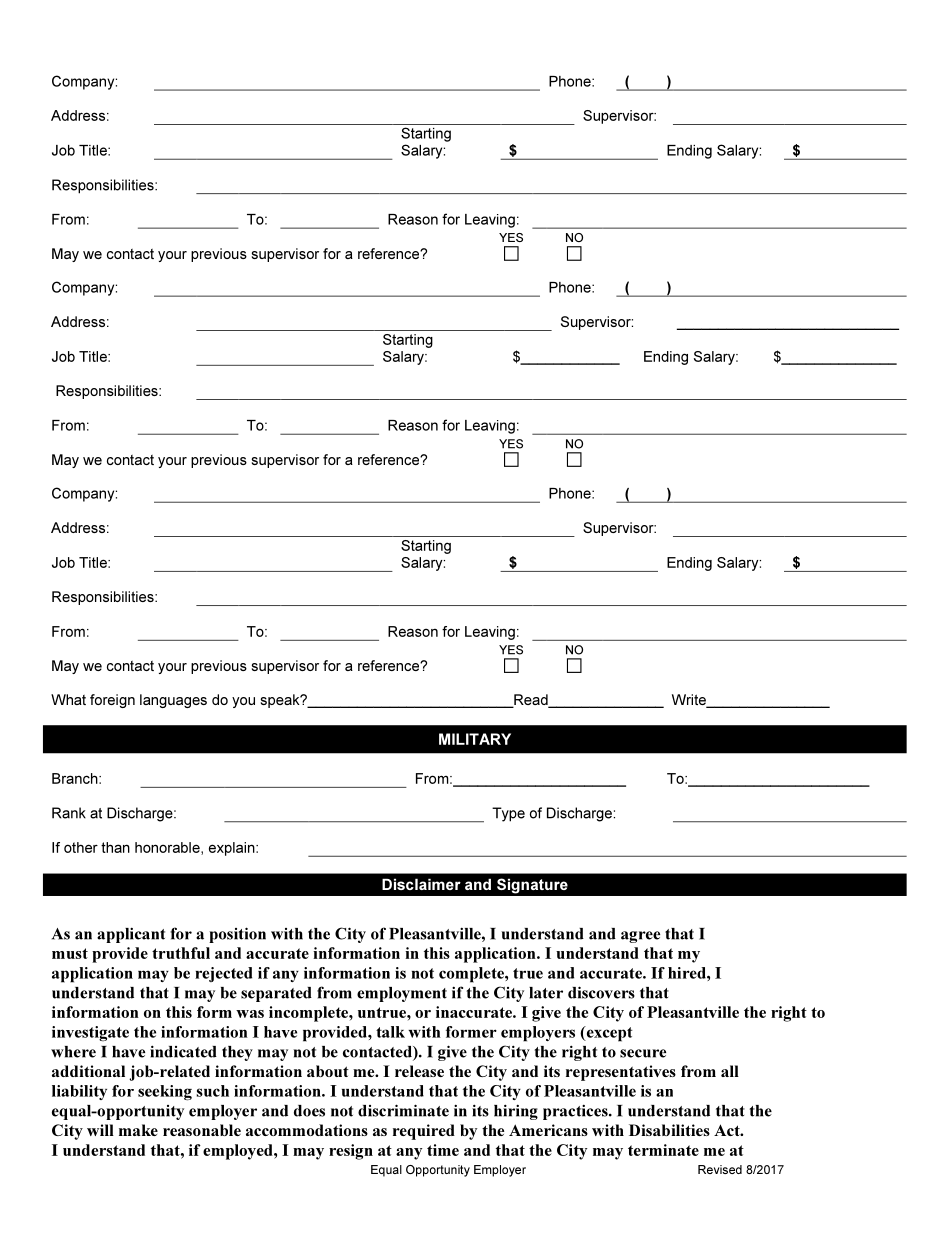 This image has height=1233, width=952. What do you see at coordinates (237, 935) in the image?
I see `position` at bounding box center [237, 935].
